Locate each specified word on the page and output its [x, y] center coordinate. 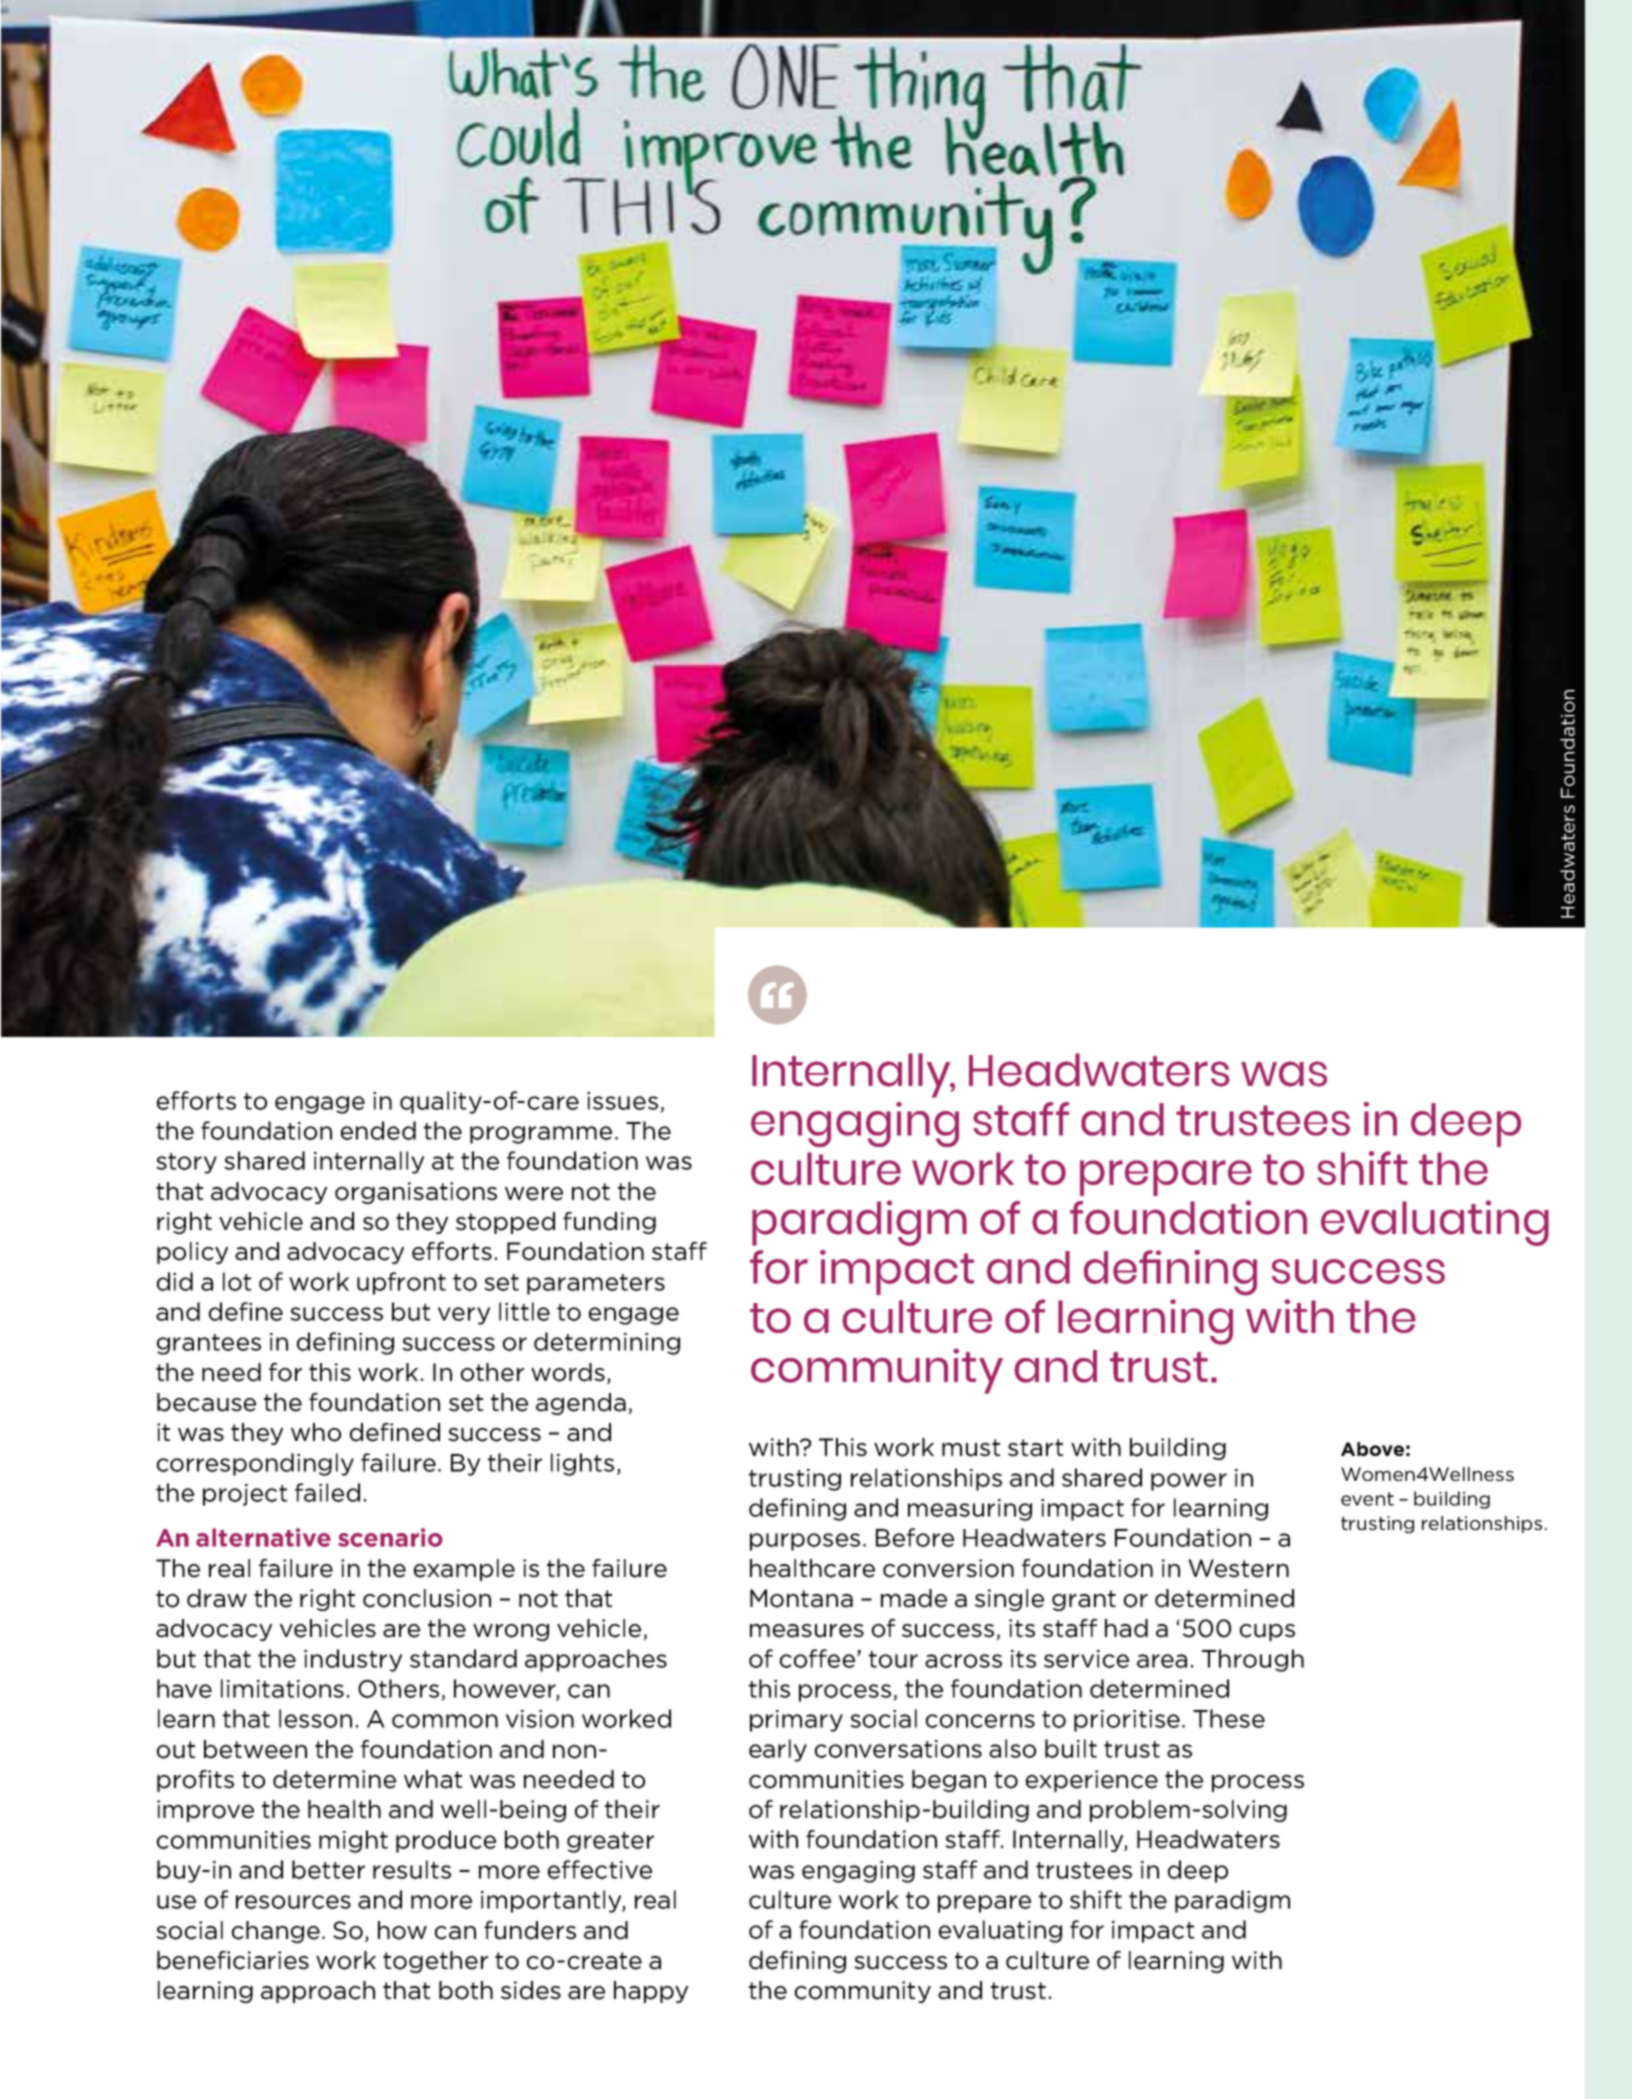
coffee [817, 1658]
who [316, 1432]
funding [609, 1223]
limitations [282, 1688]
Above [1372, 1449]
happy [651, 1992]
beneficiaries [233, 1960]
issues [622, 1101]
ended [378, 1130]
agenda [581, 1404]
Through [1253, 1660]
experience [1092, 1781]
